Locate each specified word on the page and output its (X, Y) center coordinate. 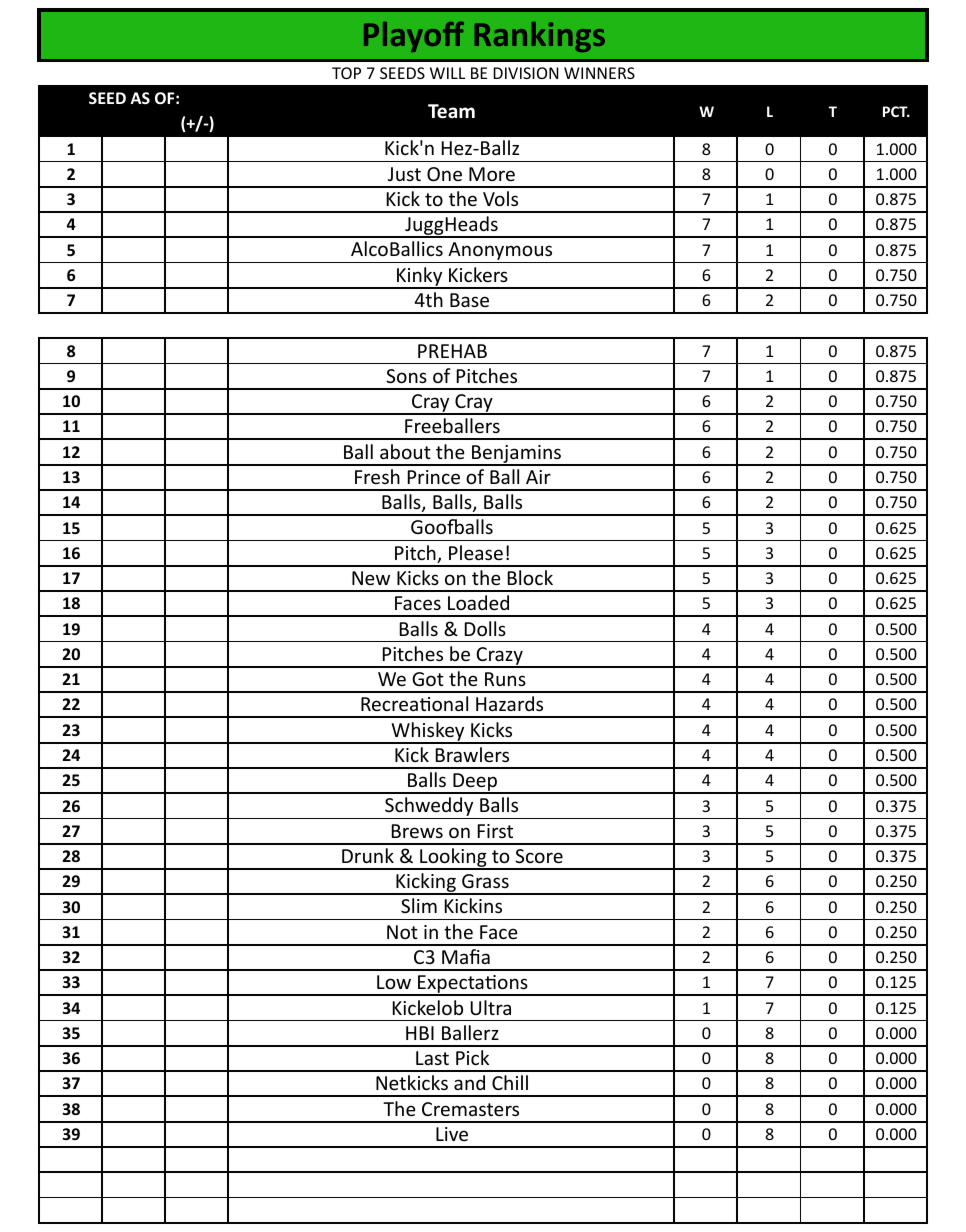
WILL (448, 73)
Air (538, 477)
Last (432, 1058)
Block (530, 577)
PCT (896, 111)
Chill (510, 1082)
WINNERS (599, 73)
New (371, 578)
